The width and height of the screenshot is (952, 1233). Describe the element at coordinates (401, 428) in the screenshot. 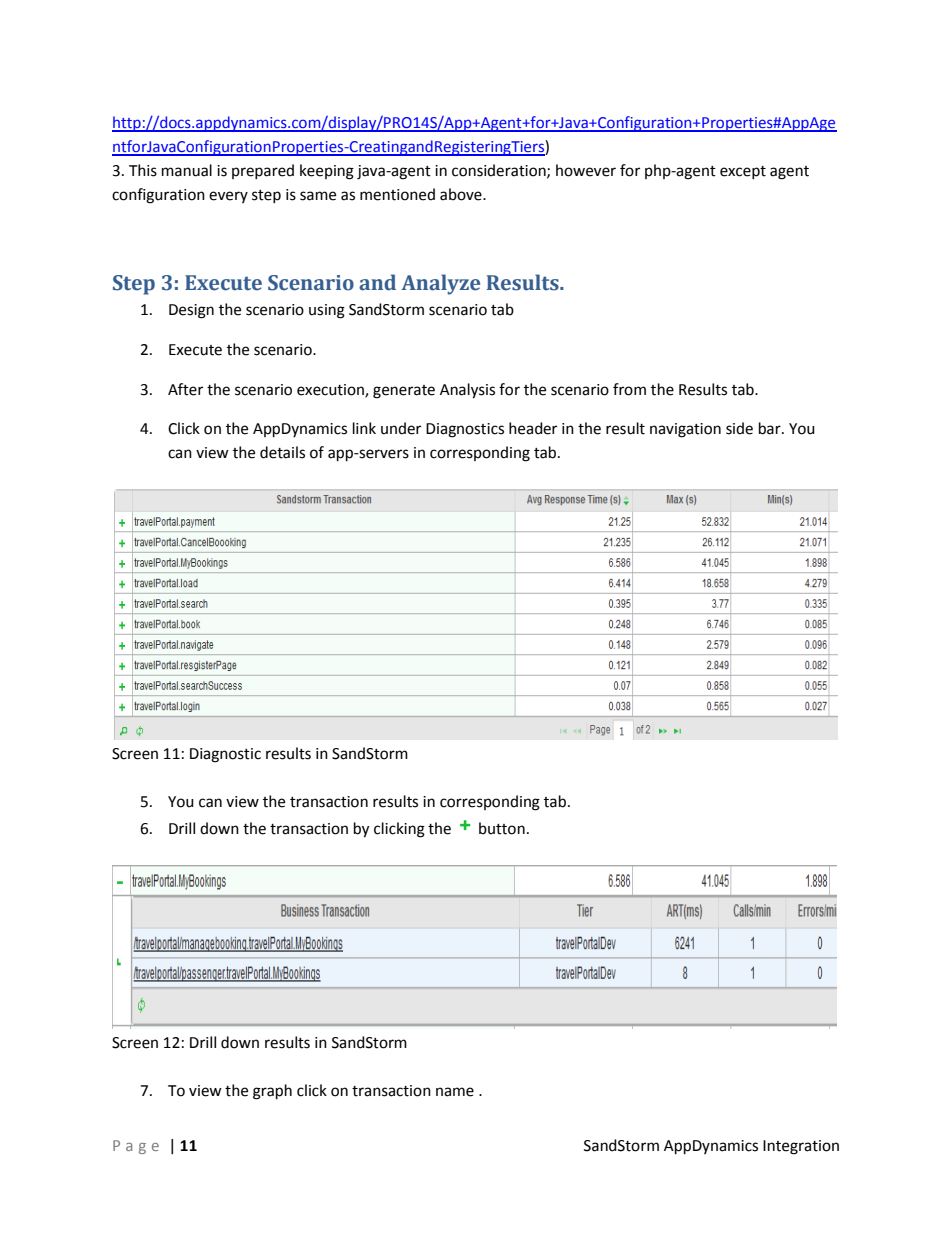

I see `under` at that location.
